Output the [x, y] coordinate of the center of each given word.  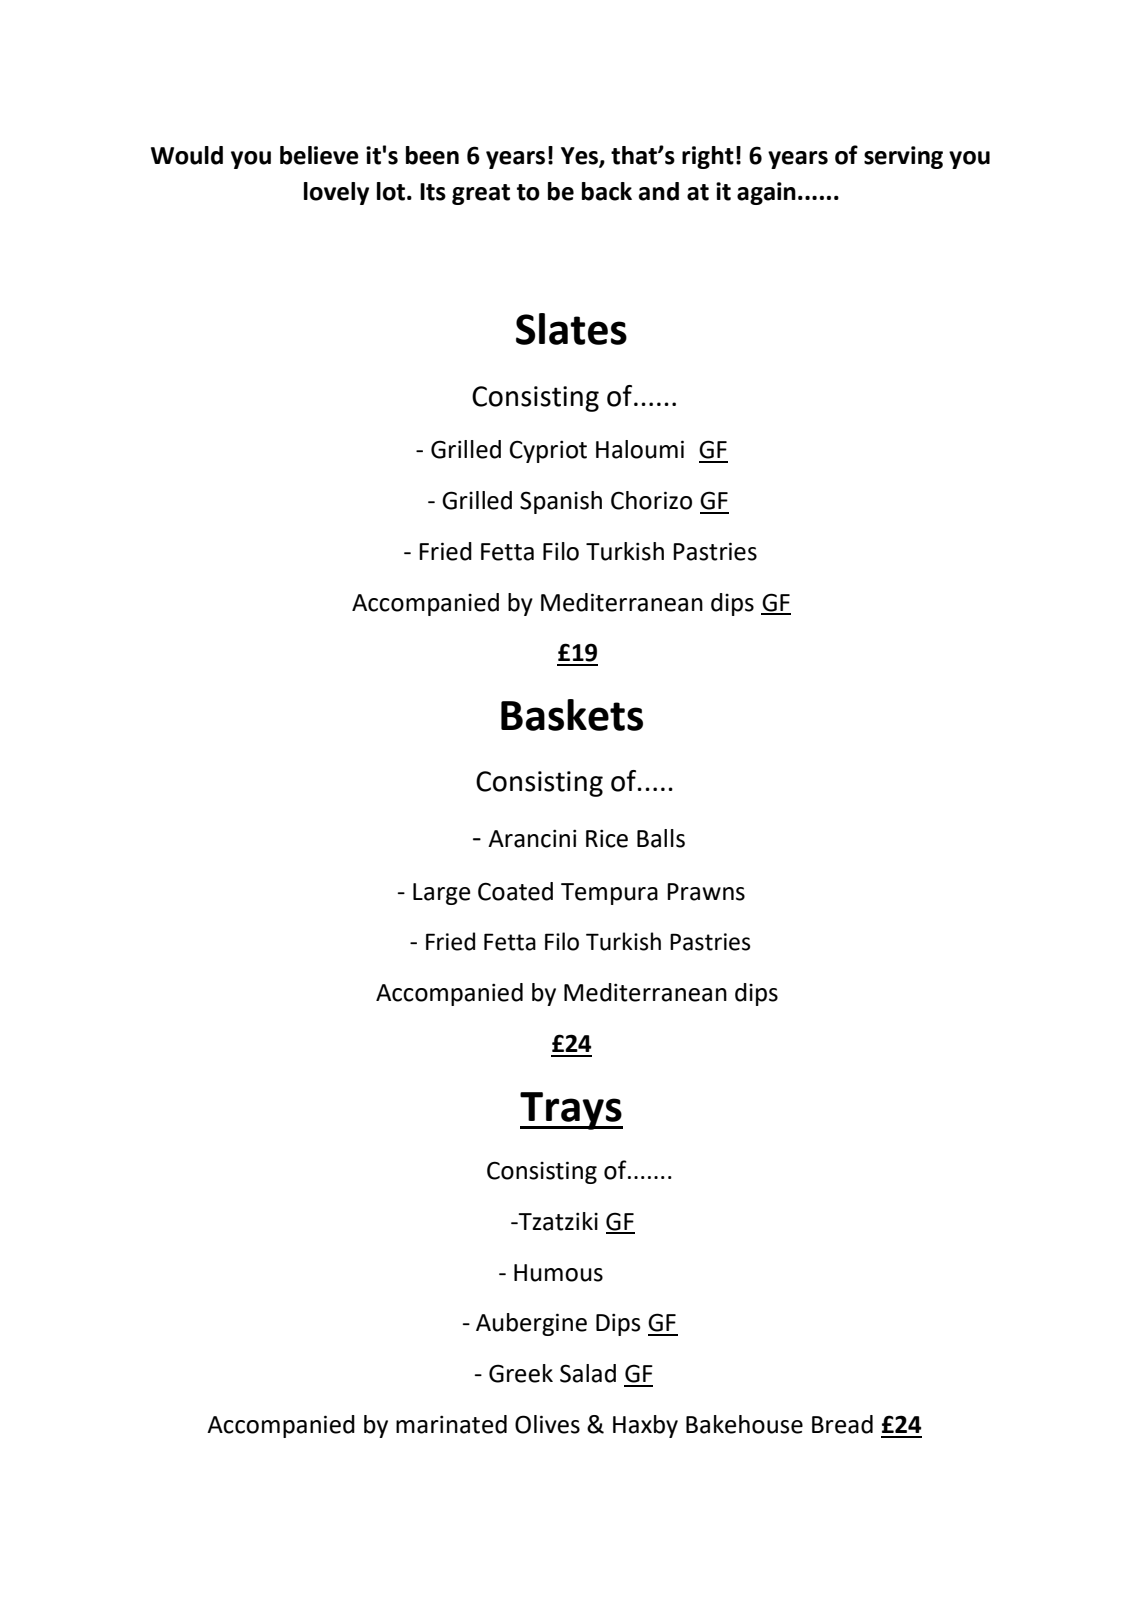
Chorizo [651, 500]
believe [319, 155]
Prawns [706, 892]
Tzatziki [557, 1221]
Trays [571, 1111]
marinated [451, 1424]
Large [442, 894]
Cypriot [548, 451]
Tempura [609, 894]
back [607, 191]
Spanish [561, 502]
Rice [607, 838]
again [766, 193]
